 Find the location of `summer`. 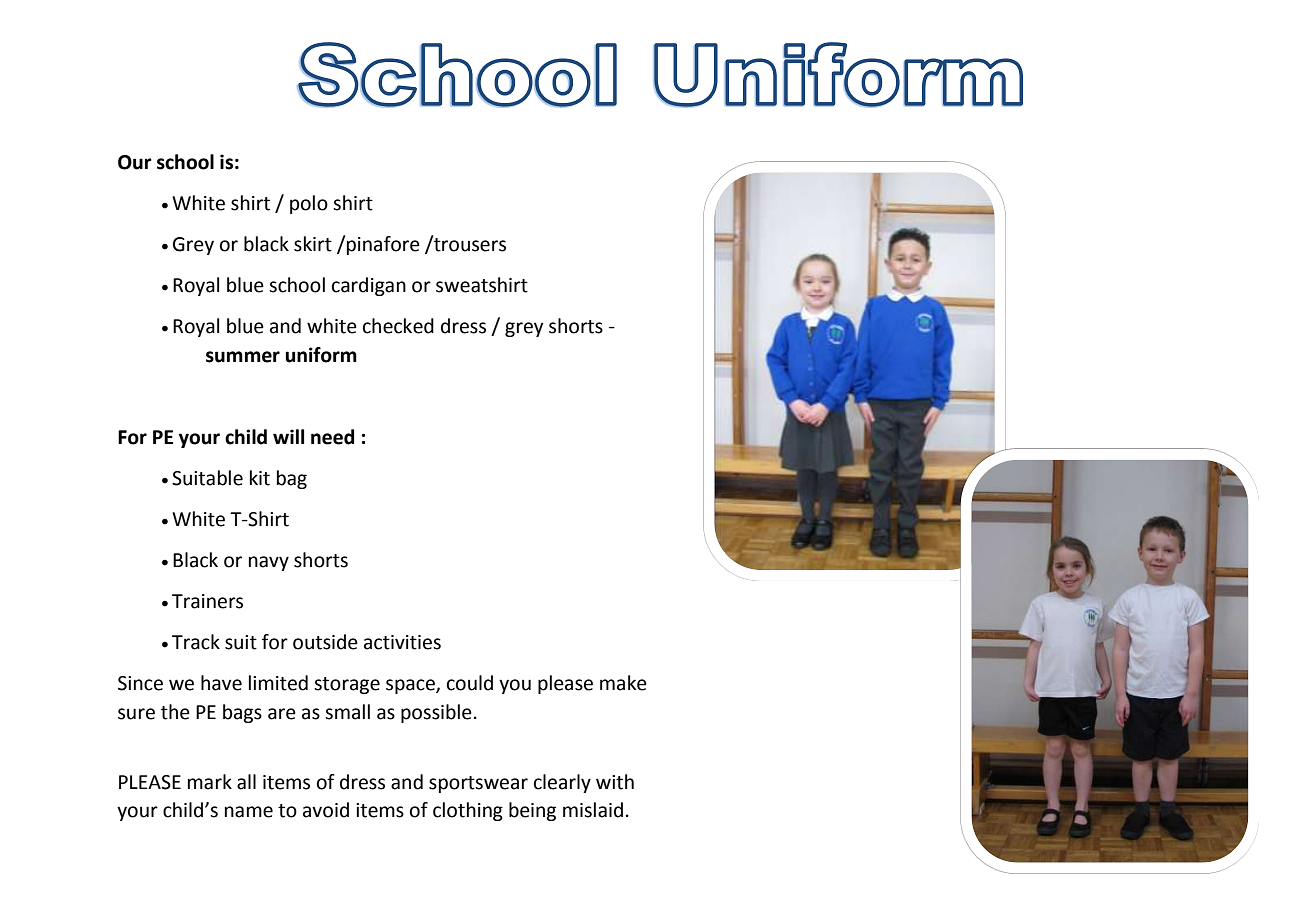

summer is located at coordinates (243, 357).
